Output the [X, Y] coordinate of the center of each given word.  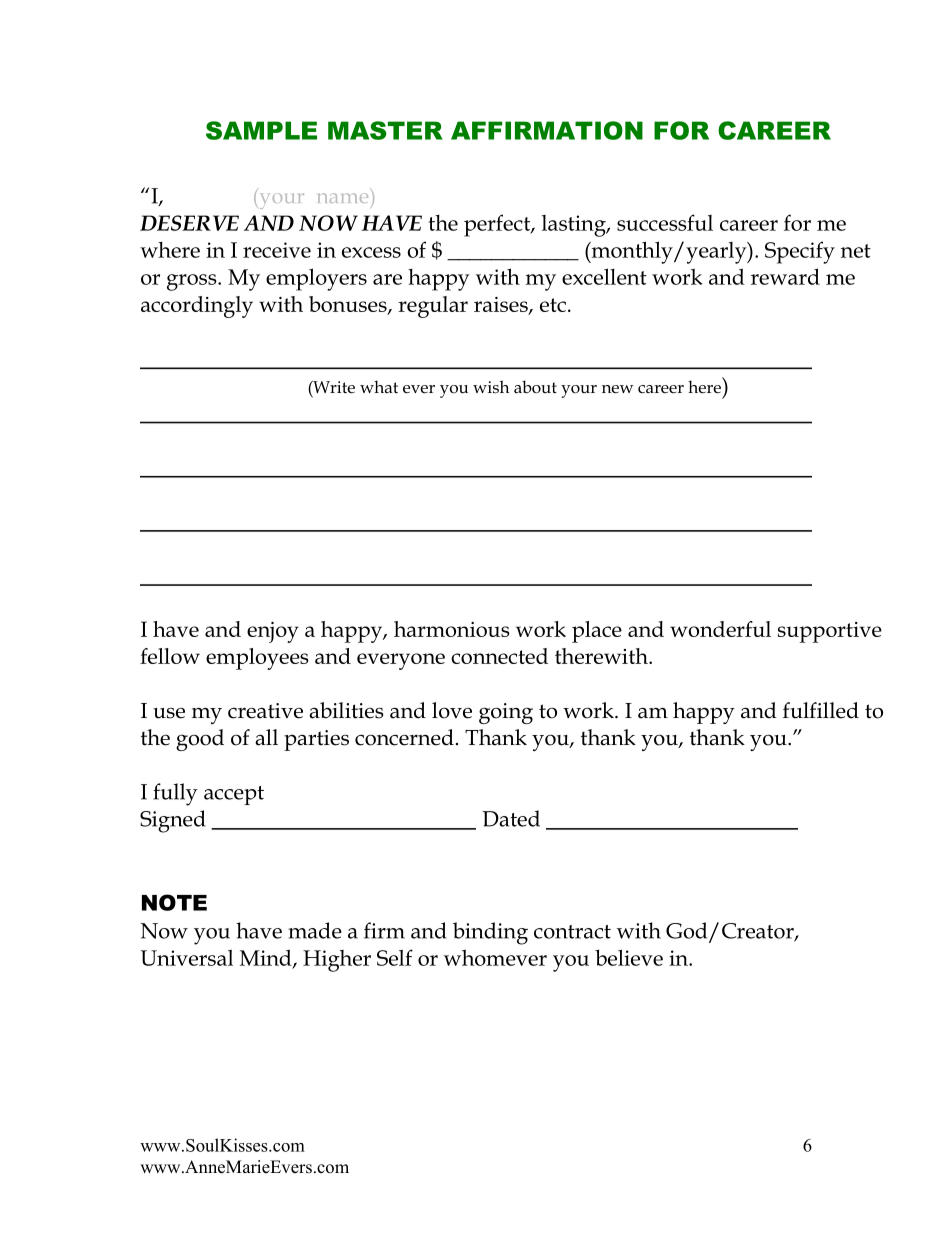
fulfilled [821, 710]
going [506, 713]
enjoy [273, 632]
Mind [267, 958]
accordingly [197, 307]
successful [665, 222]
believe [629, 957]
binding [490, 933]
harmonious [452, 629]
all [266, 737]
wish [491, 386]
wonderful [720, 629]
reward [785, 276]
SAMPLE [261, 130]
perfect [498, 225]
